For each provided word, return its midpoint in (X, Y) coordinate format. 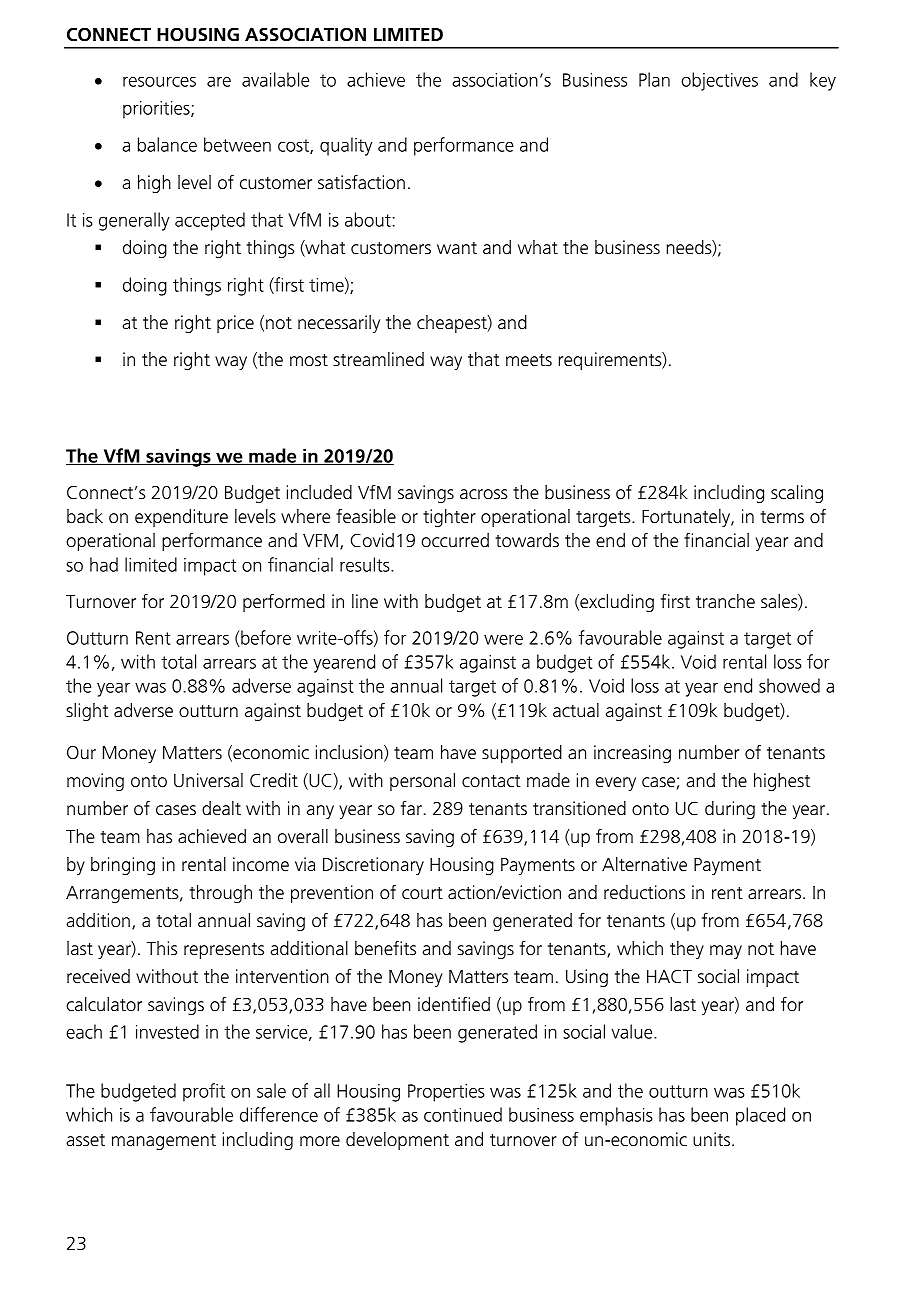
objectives (719, 81)
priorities (157, 110)
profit (204, 1092)
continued (463, 1114)
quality (346, 146)
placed (760, 1116)
